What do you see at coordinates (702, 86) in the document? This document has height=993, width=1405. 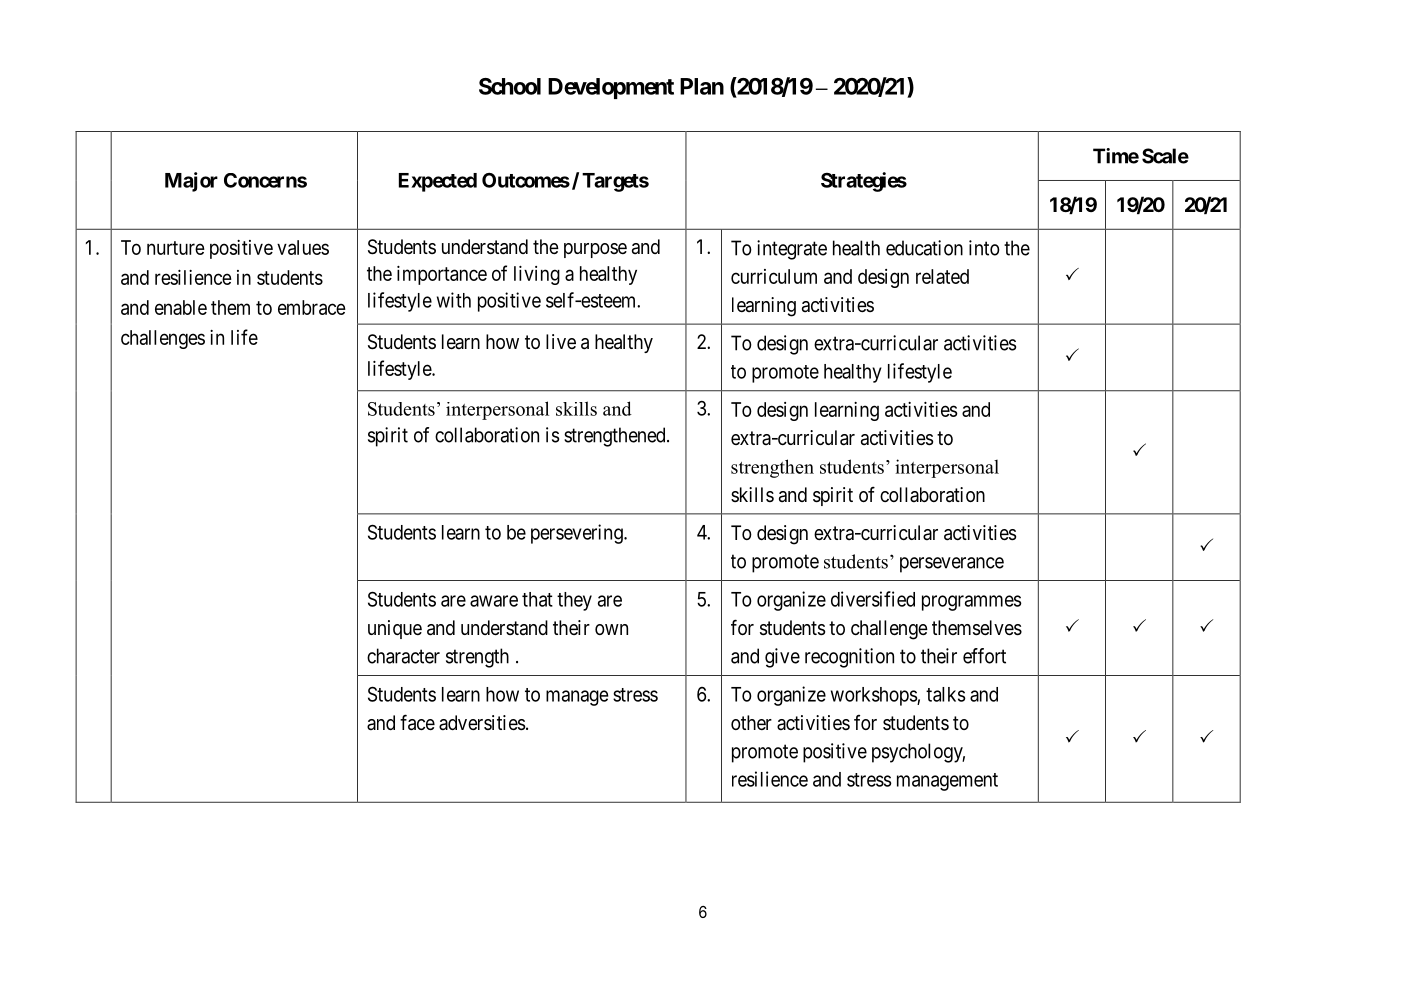 I see `Plan` at bounding box center [702, 86].
